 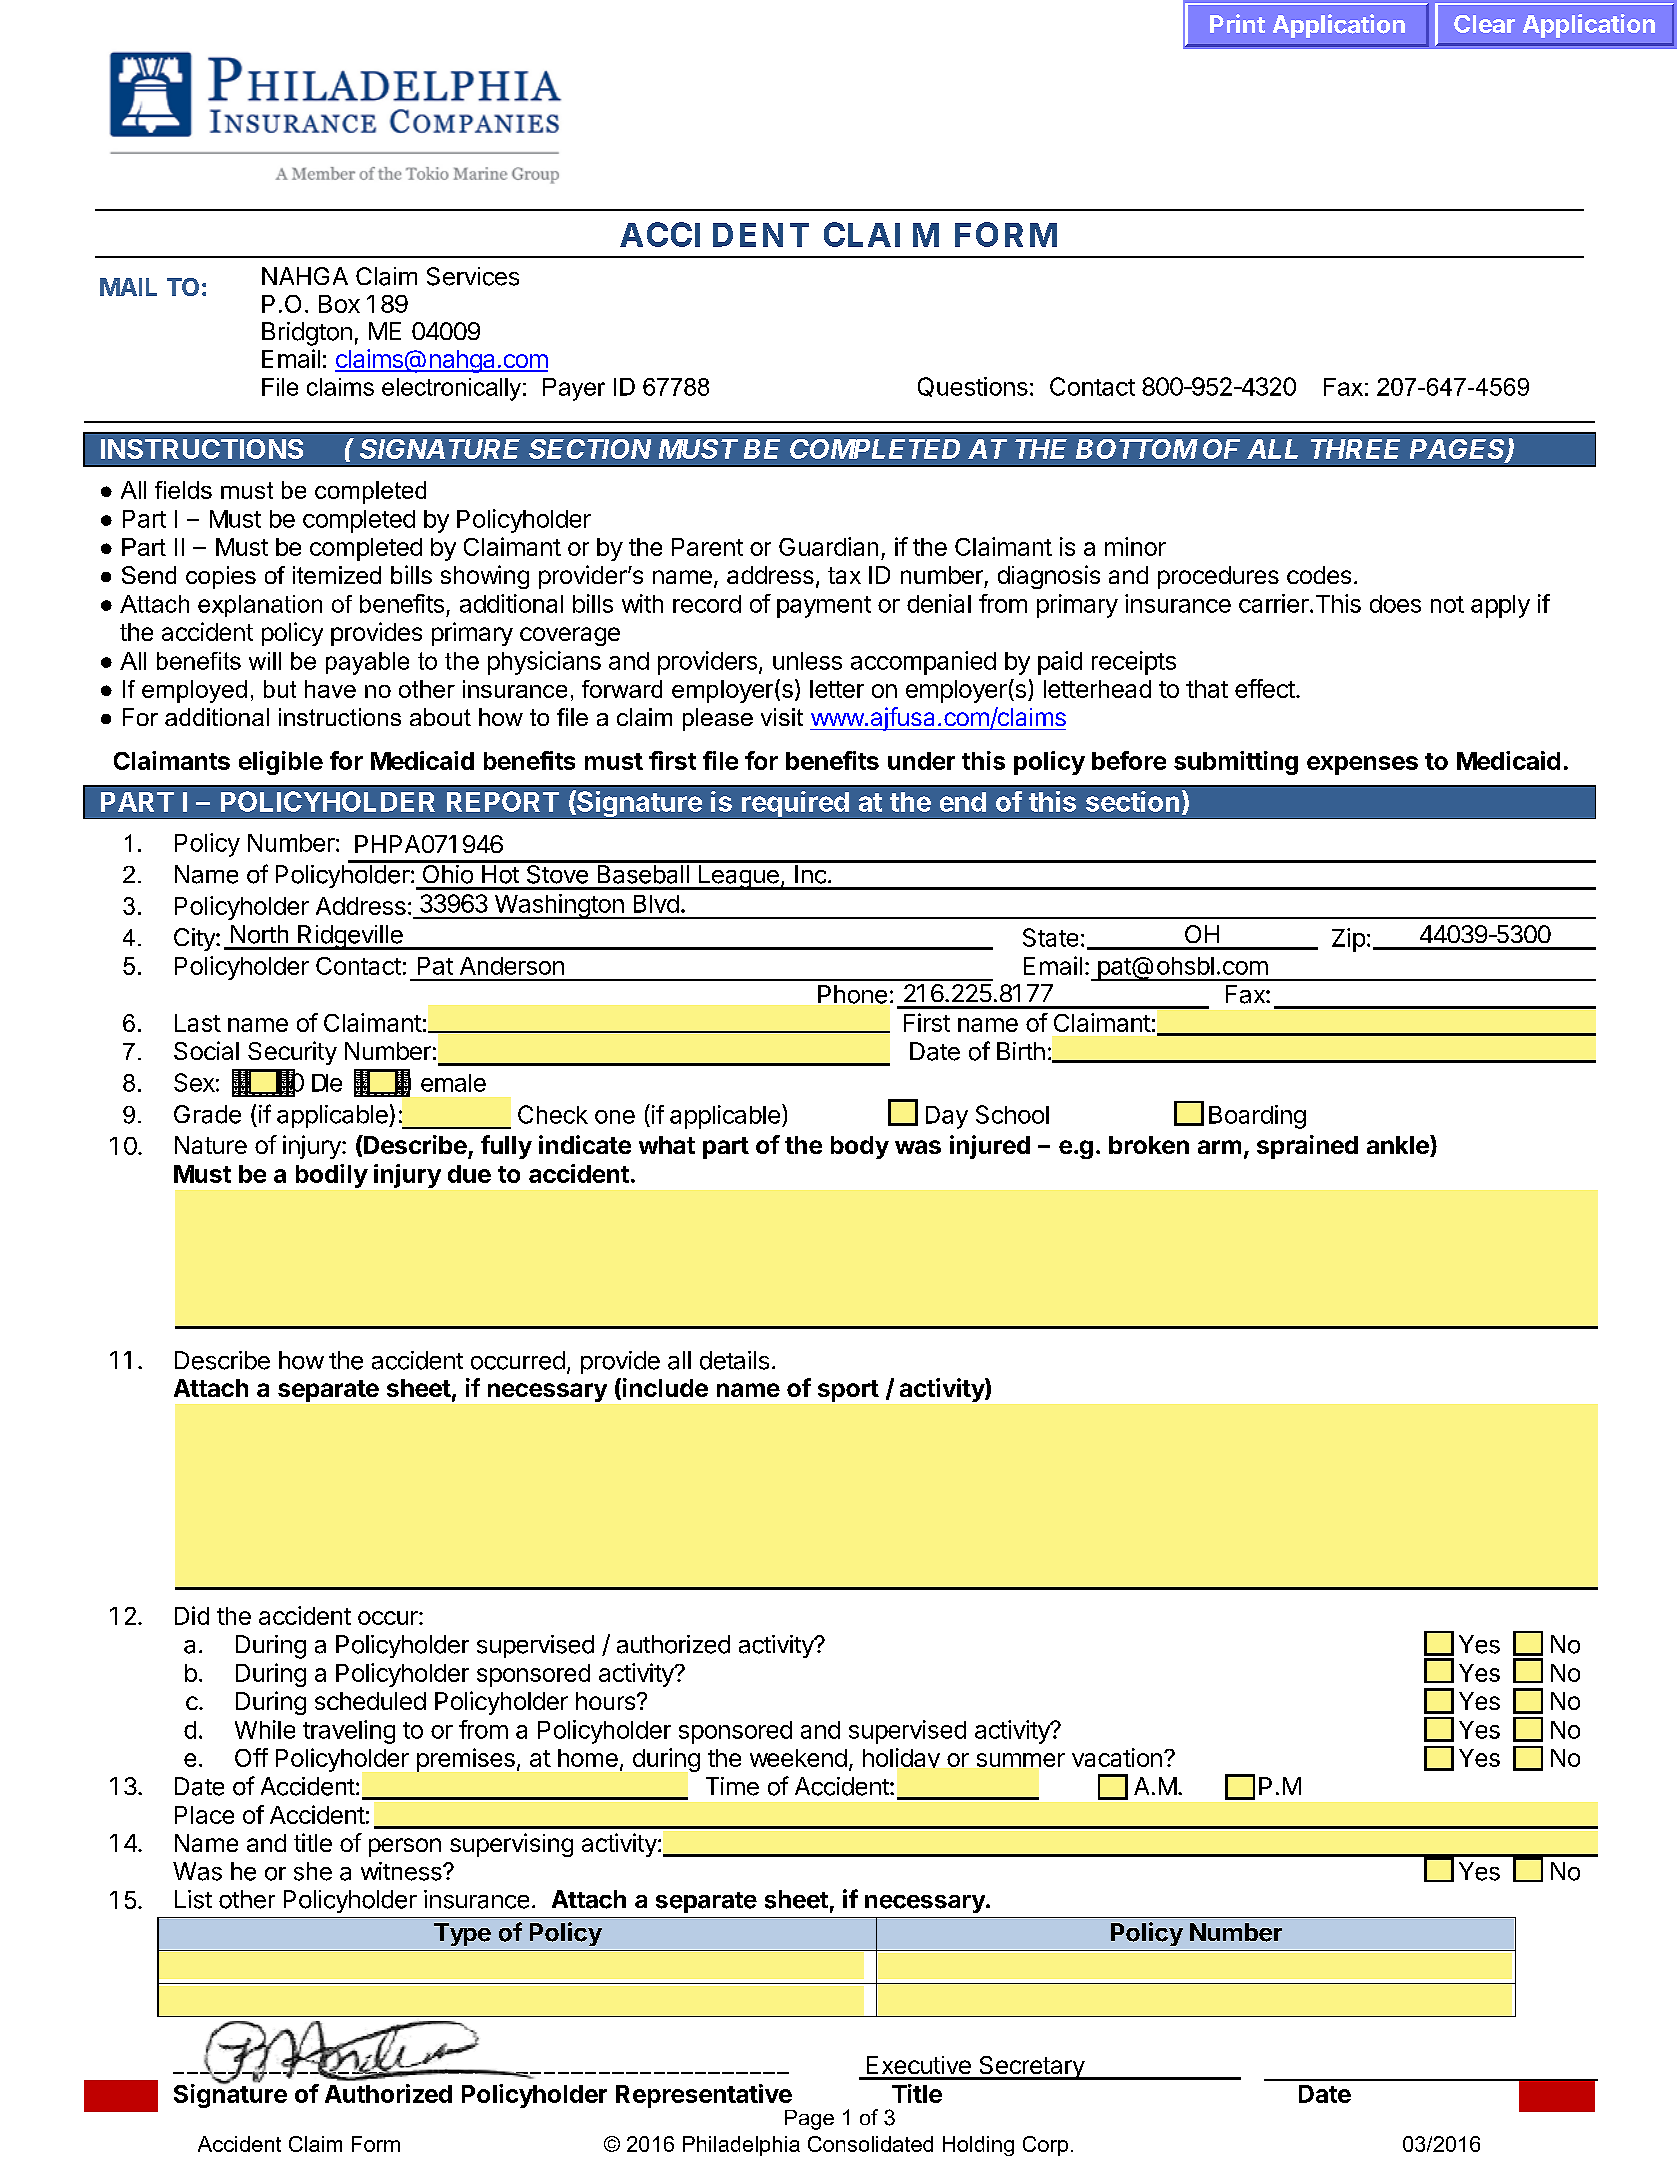 What do you see at coordinates (1137, 449) in the screenshot?
I see `BOTTOM` at bounding box center [1137, 449].
